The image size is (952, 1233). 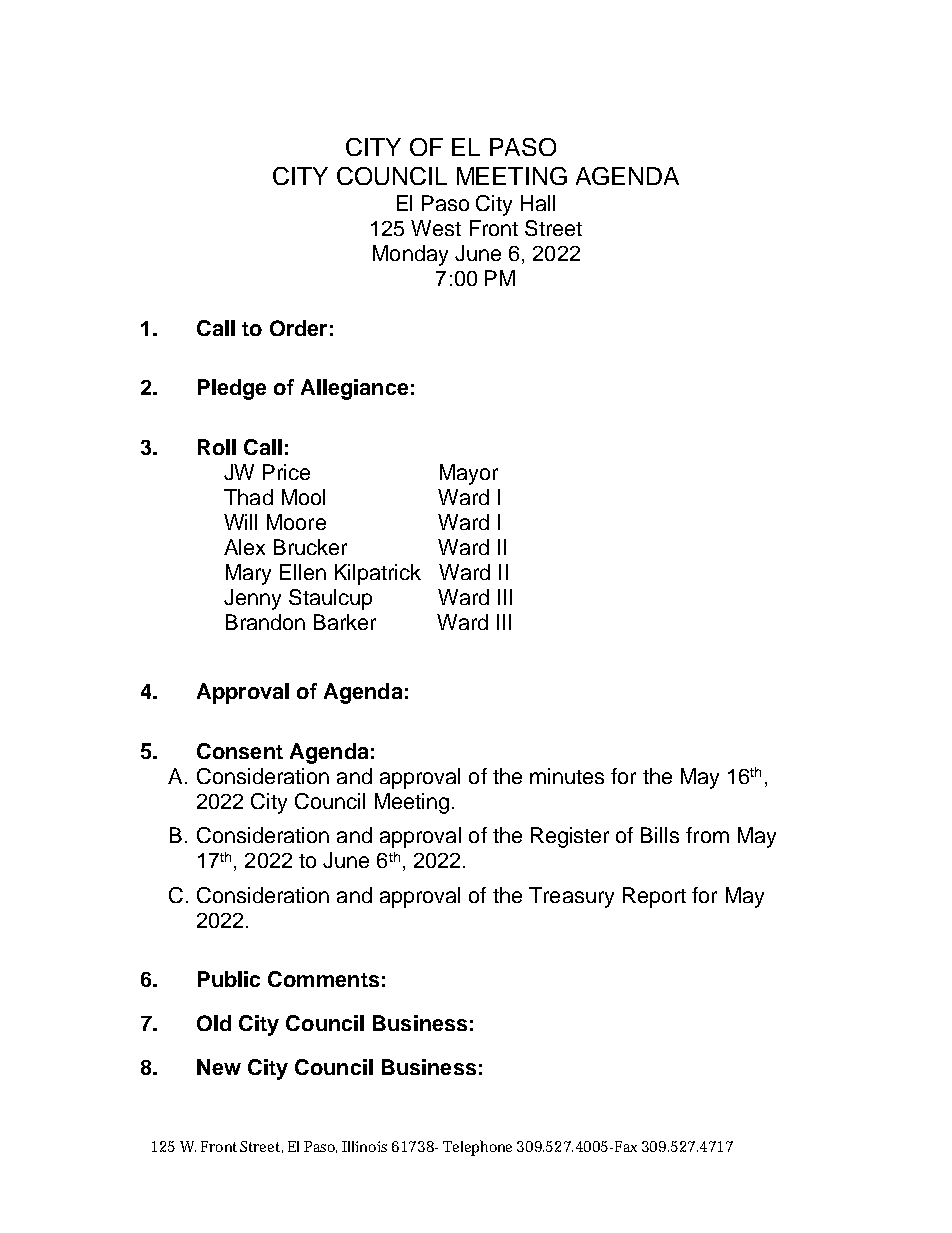 What do you see at coordinates (538, 203) in the screenshot?
I see `Hall` at bounding box center [538, 203].
